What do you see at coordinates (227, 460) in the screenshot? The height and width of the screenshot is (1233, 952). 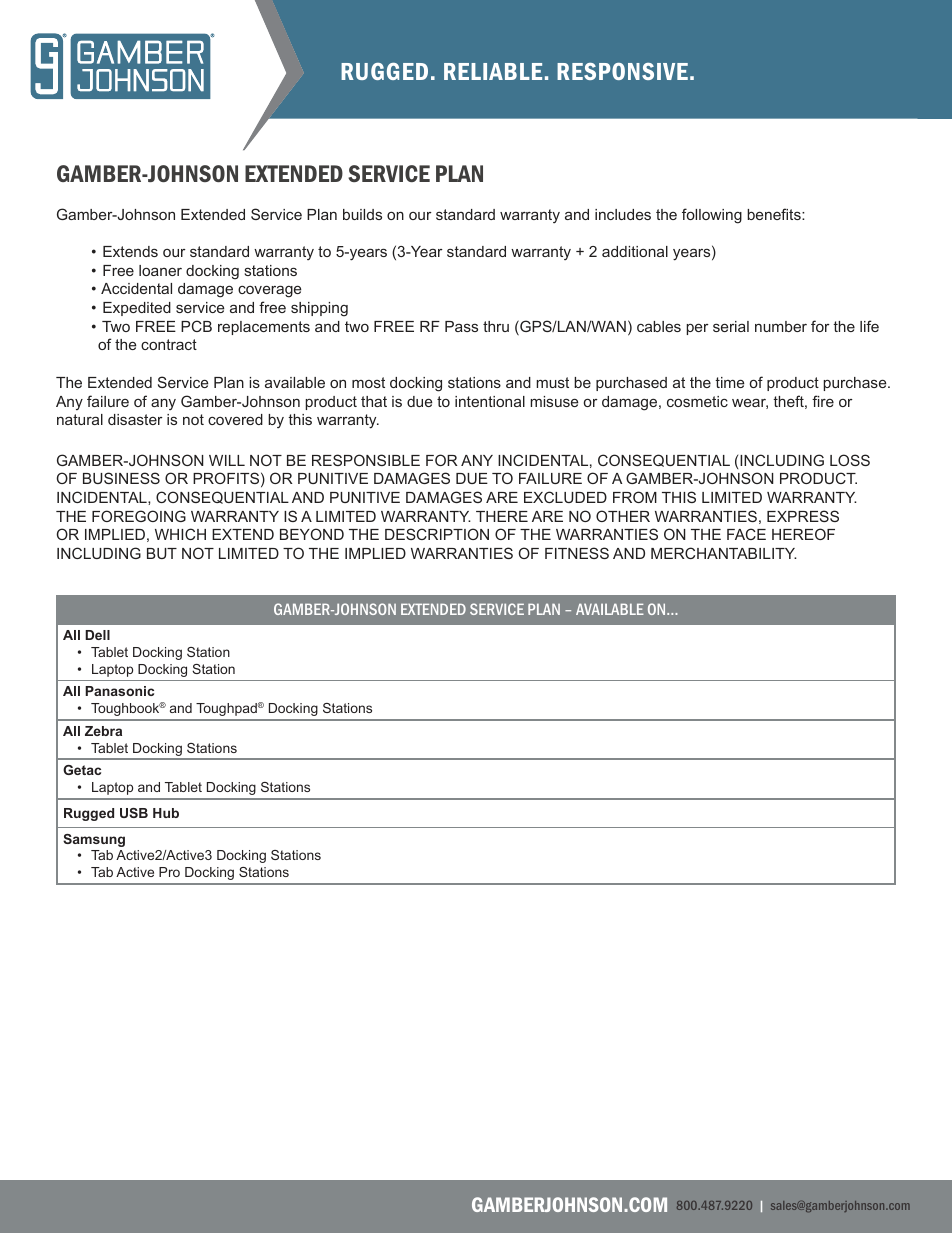 I see `WILL` at bounding box center [227, 460].
